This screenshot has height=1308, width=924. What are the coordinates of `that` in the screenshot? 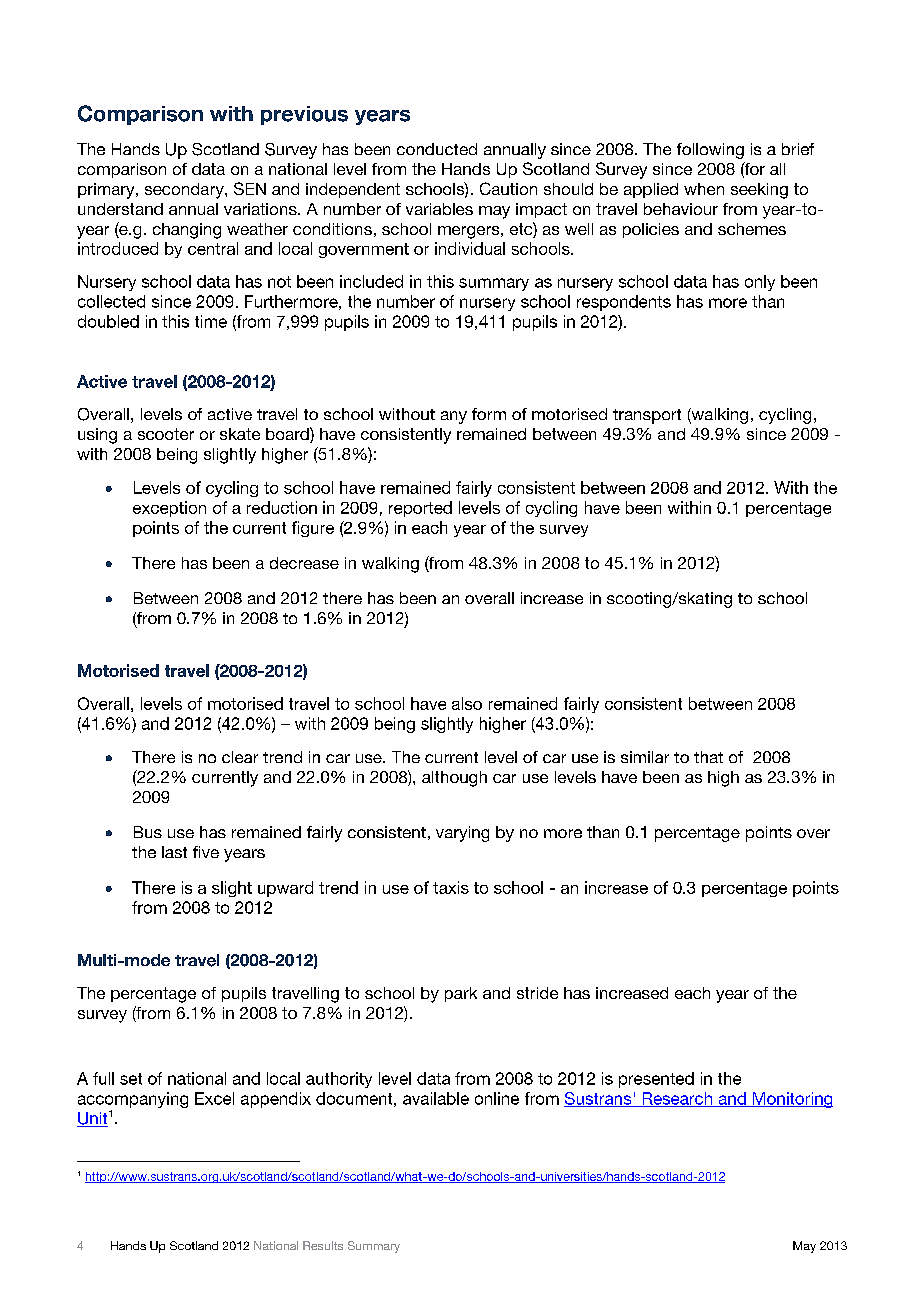 It's located at (708, 757).
